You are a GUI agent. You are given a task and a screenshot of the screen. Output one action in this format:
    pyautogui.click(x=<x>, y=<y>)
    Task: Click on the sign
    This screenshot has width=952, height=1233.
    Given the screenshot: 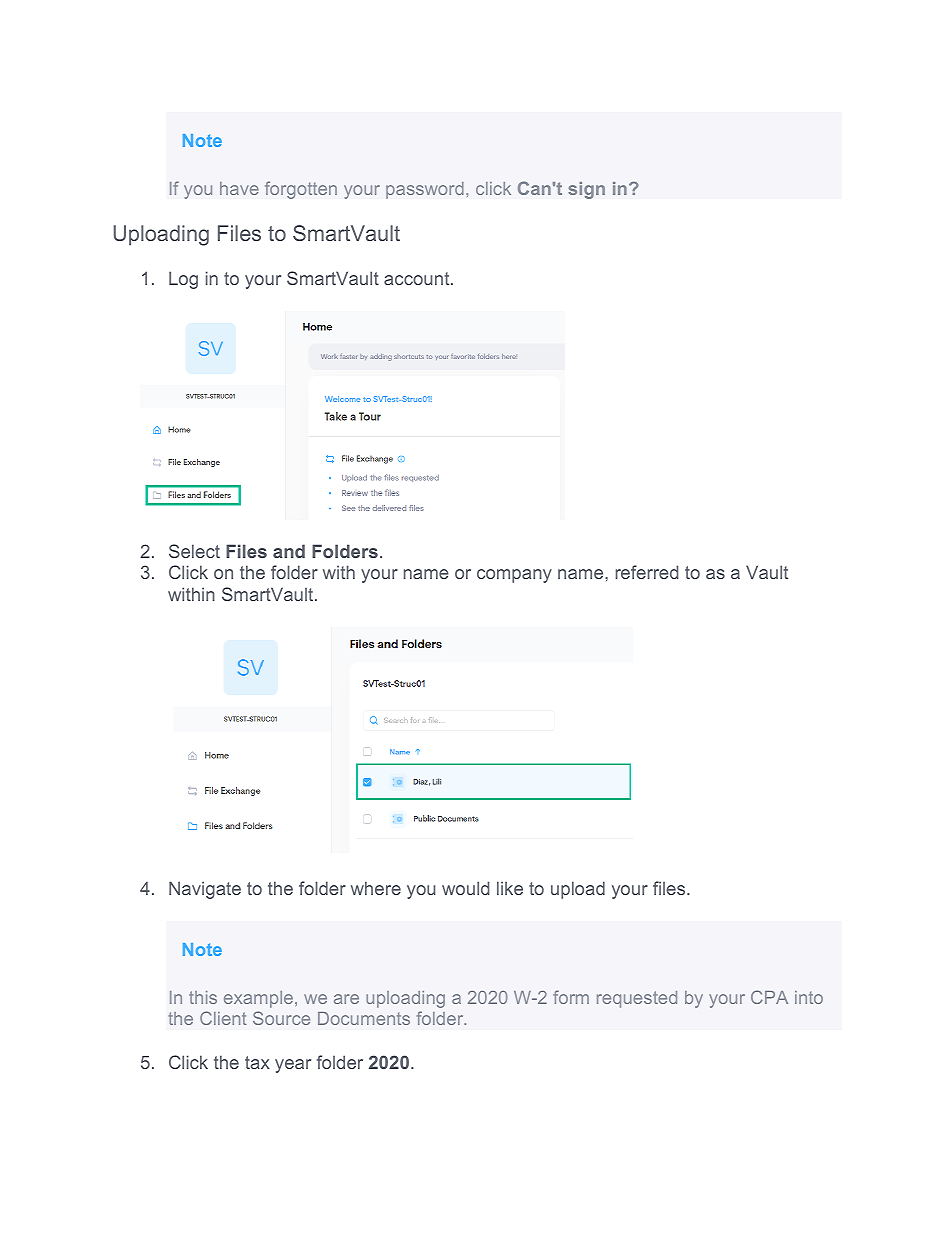 What is the action you would take?
    pyautogui.click(x=586, y=190)
